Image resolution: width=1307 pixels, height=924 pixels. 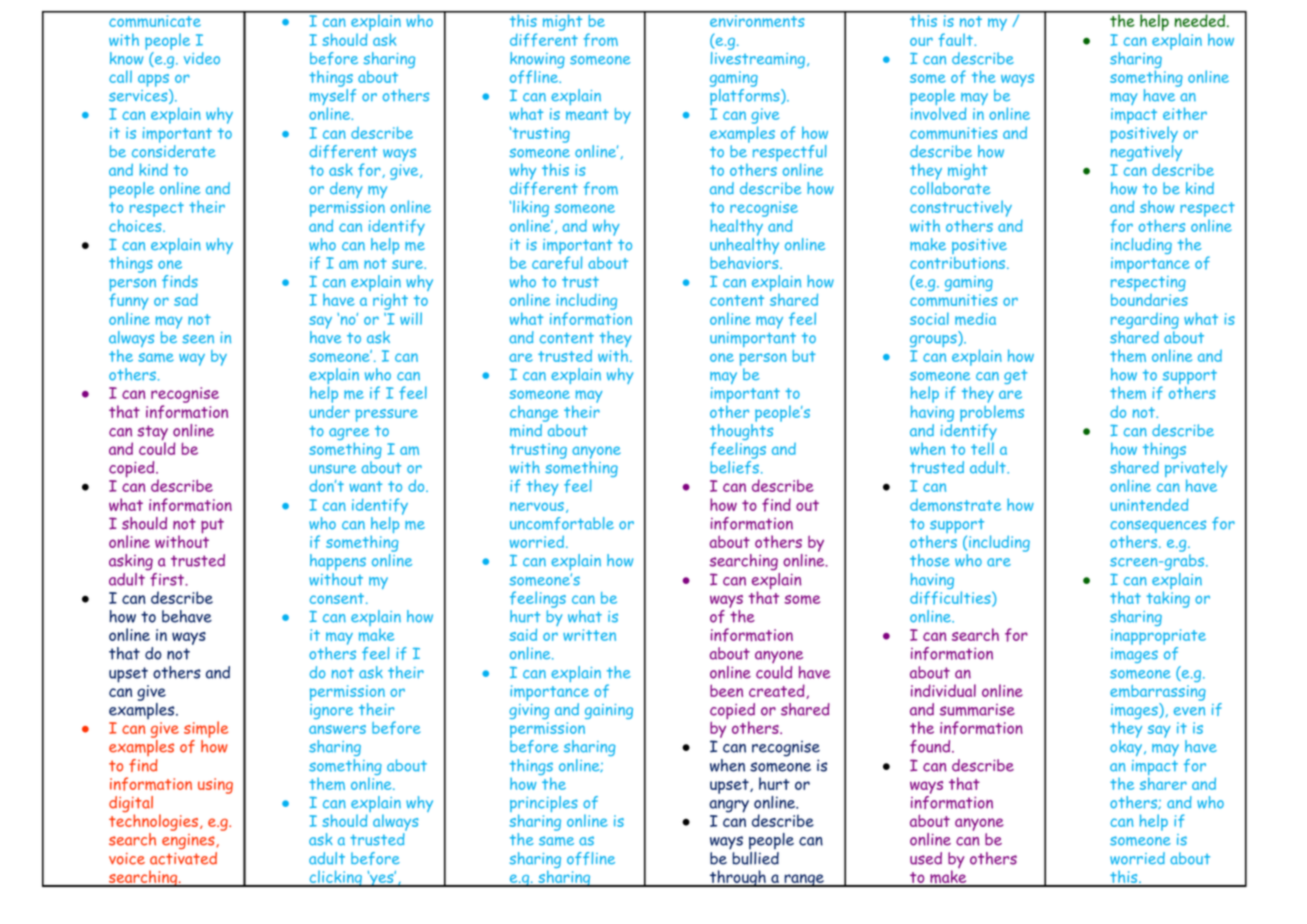 I want to click on negatively, so click(x=1146, y=153).
